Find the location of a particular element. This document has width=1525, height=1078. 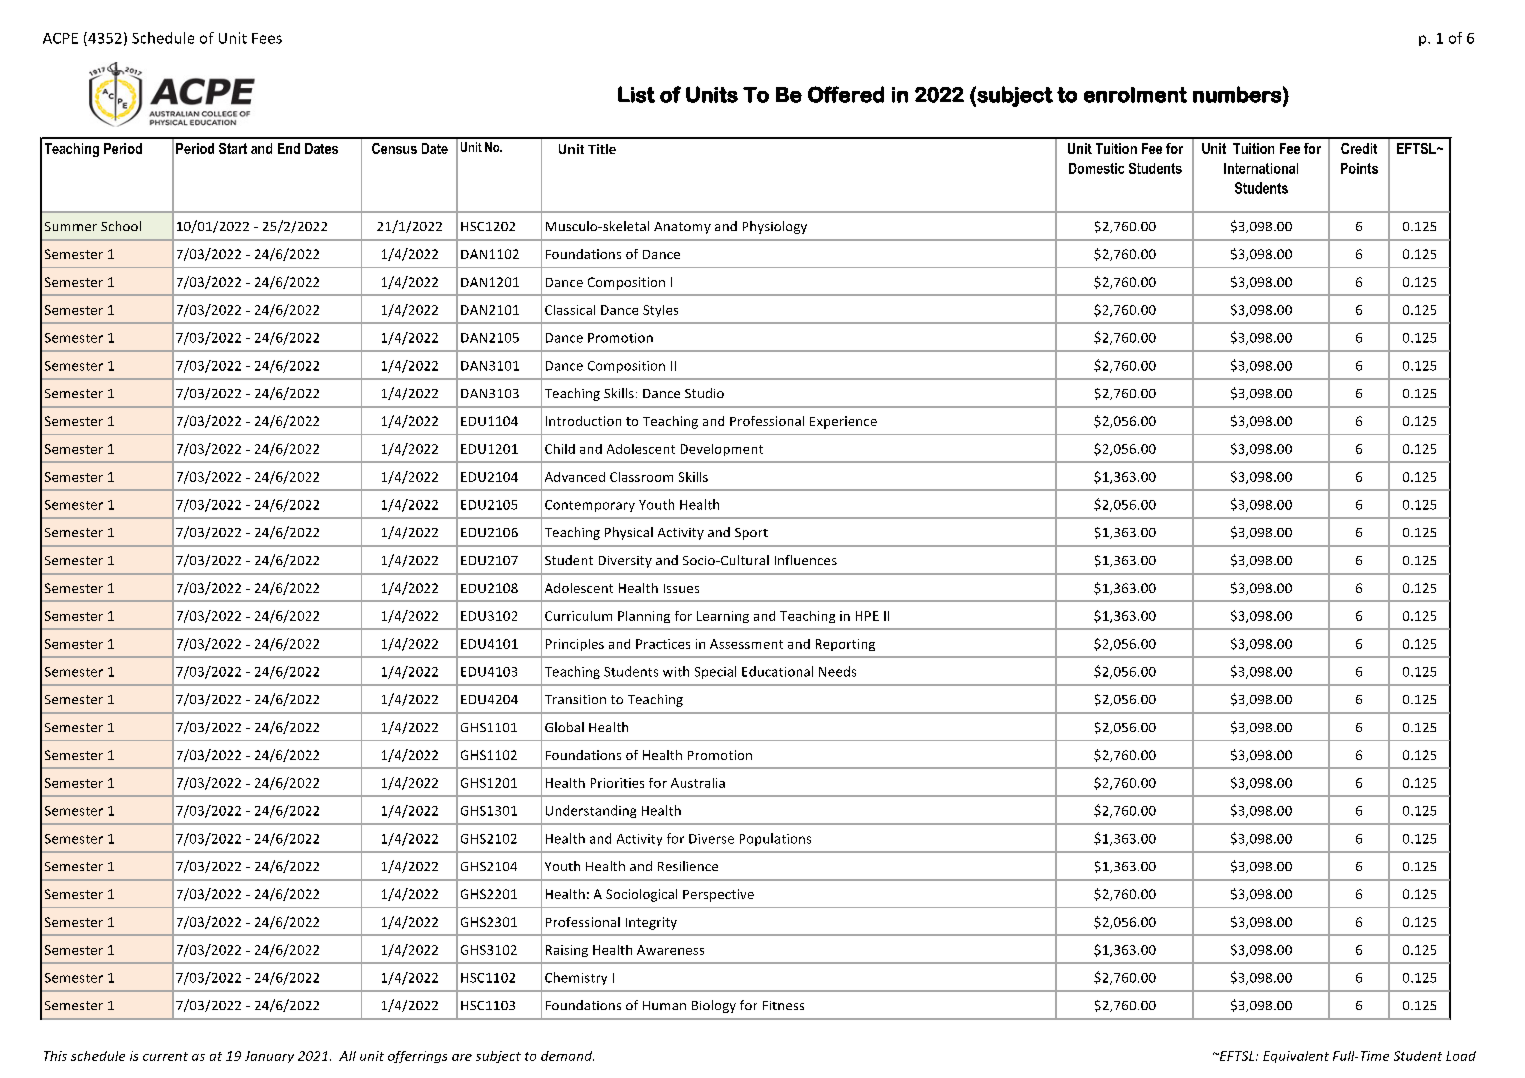

Studio is located at coordinates (704, 393).
